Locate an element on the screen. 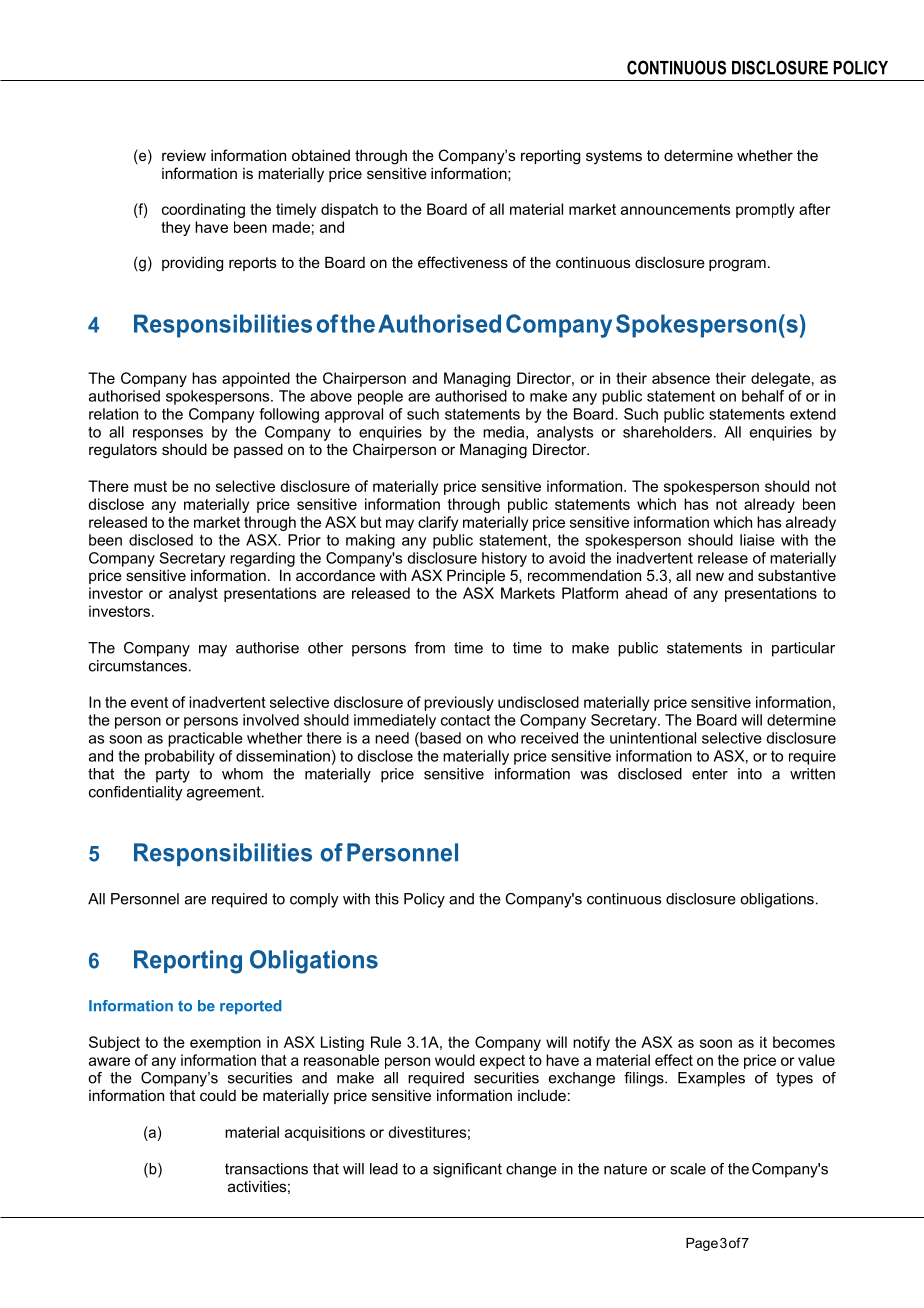 This screenshot has width=924, height=1308. becomes is located at coordinates (804, 1042).
